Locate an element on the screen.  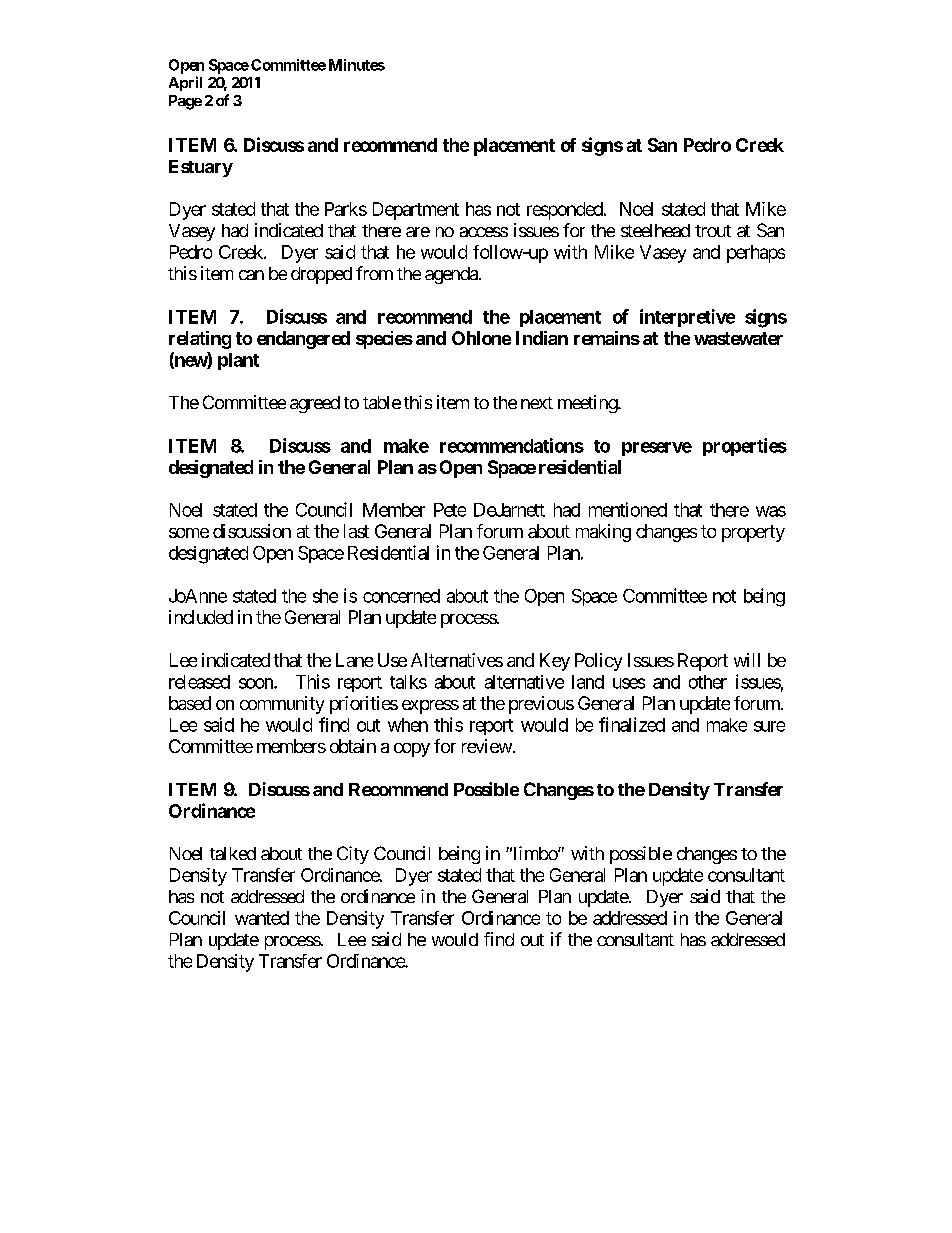
trout is located at coordinates (713, 231).
